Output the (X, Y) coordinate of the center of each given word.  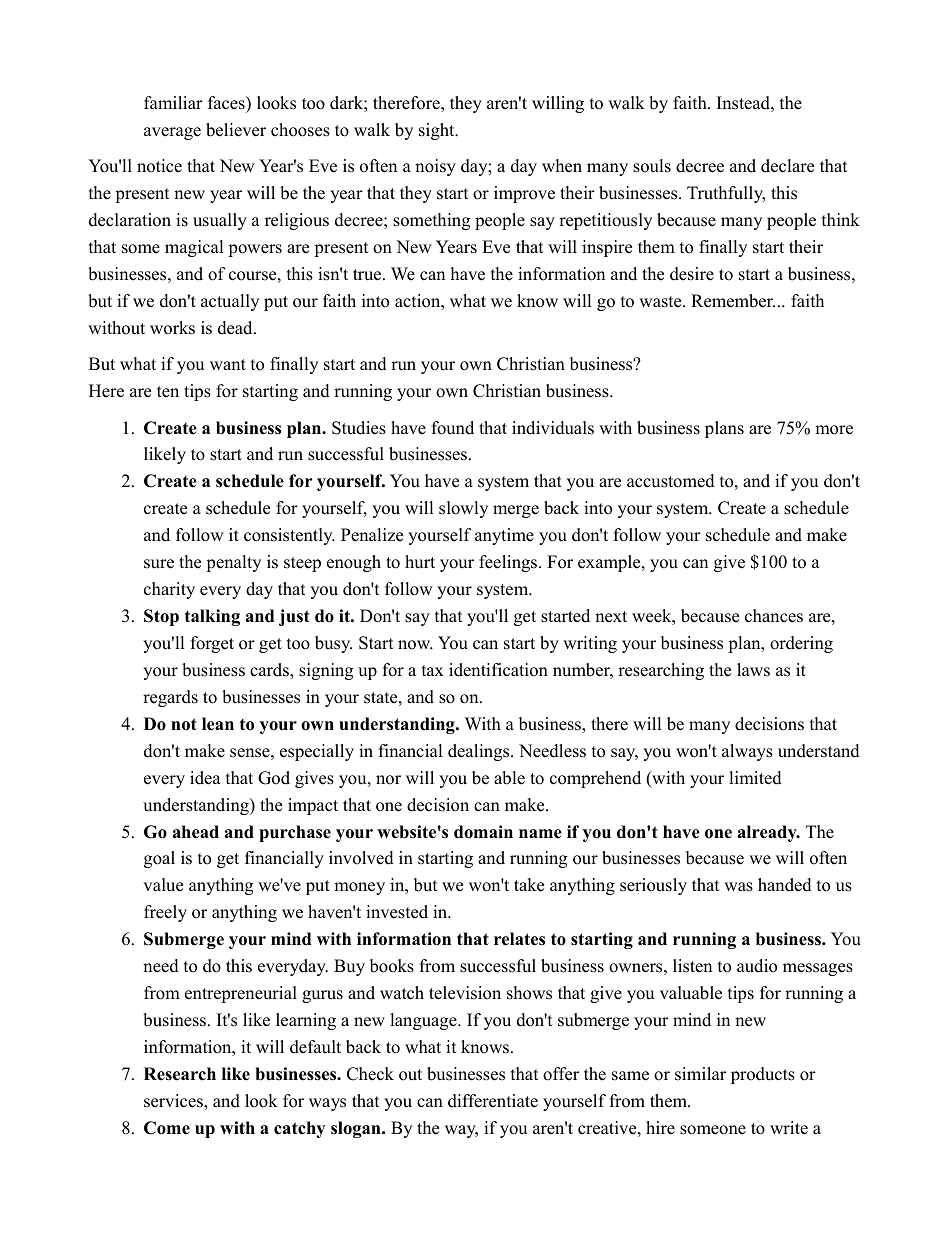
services (174, 1102)
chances (774, 616)
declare (787, 166)
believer (236, 130)
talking (212, 617)
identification (498, 670)
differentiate (493, 1101)
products (763, 1075)
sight (438, 131)
